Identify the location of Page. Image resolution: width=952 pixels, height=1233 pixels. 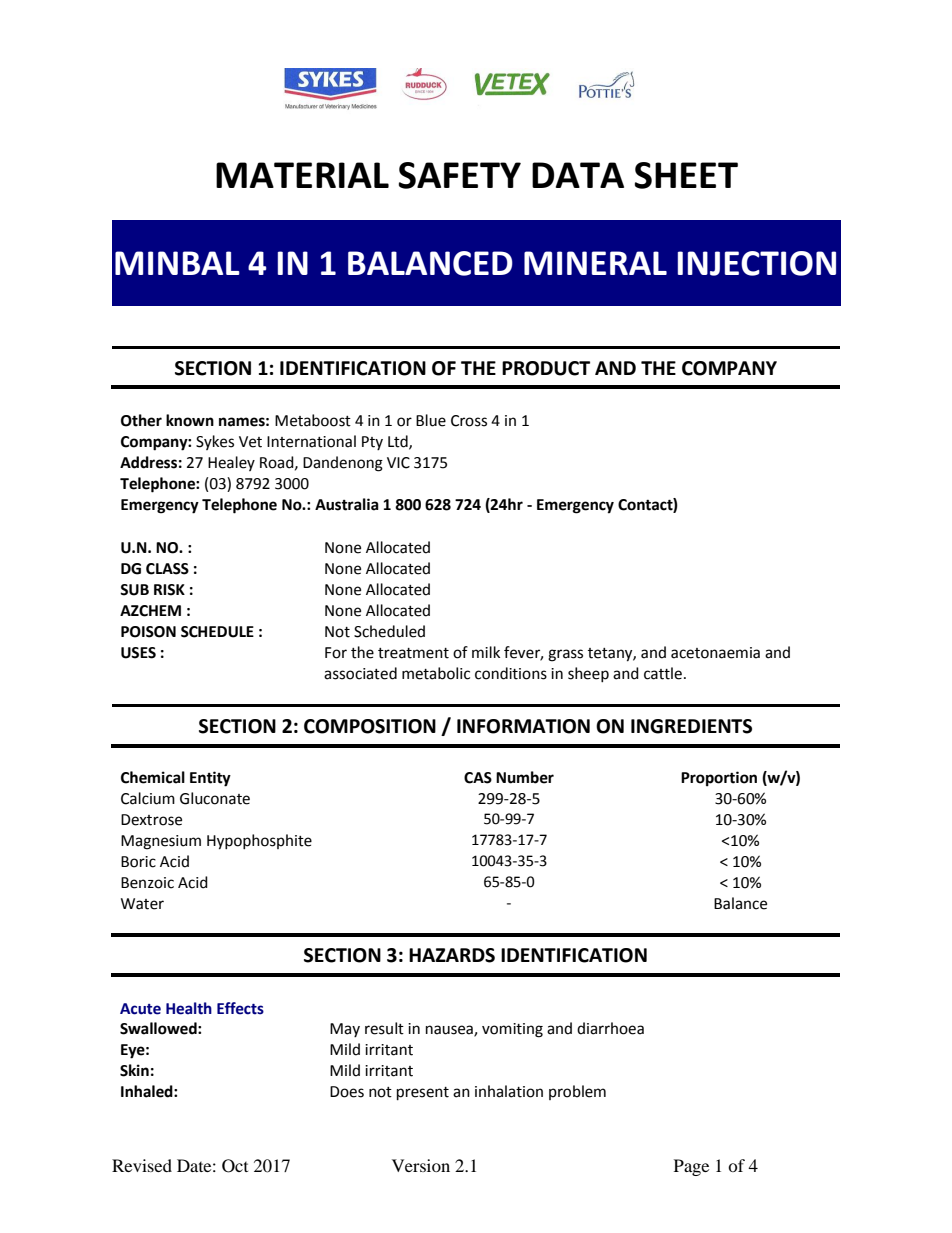
(691, 1167).
